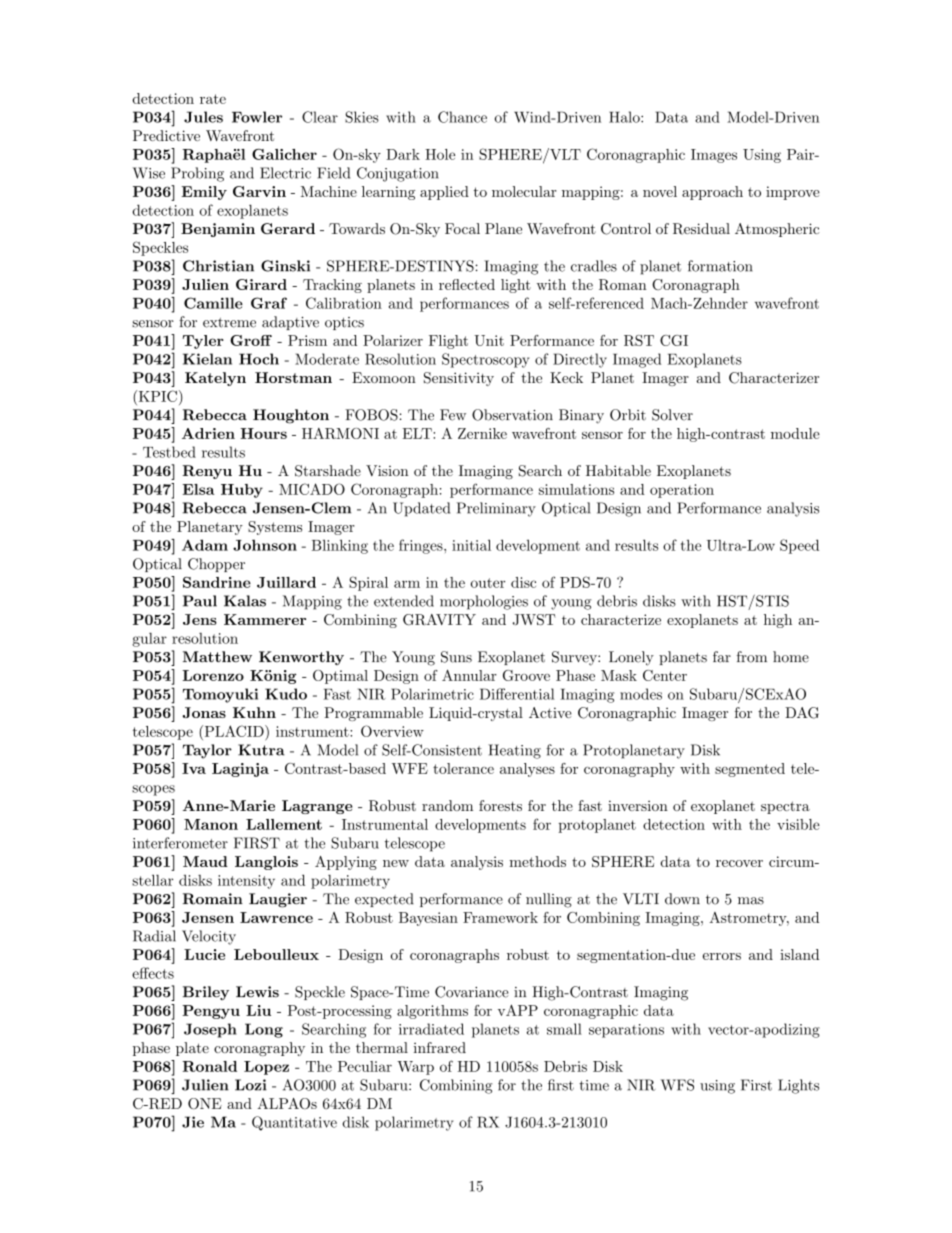 This screenshot has height=1233, width=952. What do you see at coordinates (209, 1066) in the screenshot?
I see `Ronald` at bounding box center [209, 1066].
